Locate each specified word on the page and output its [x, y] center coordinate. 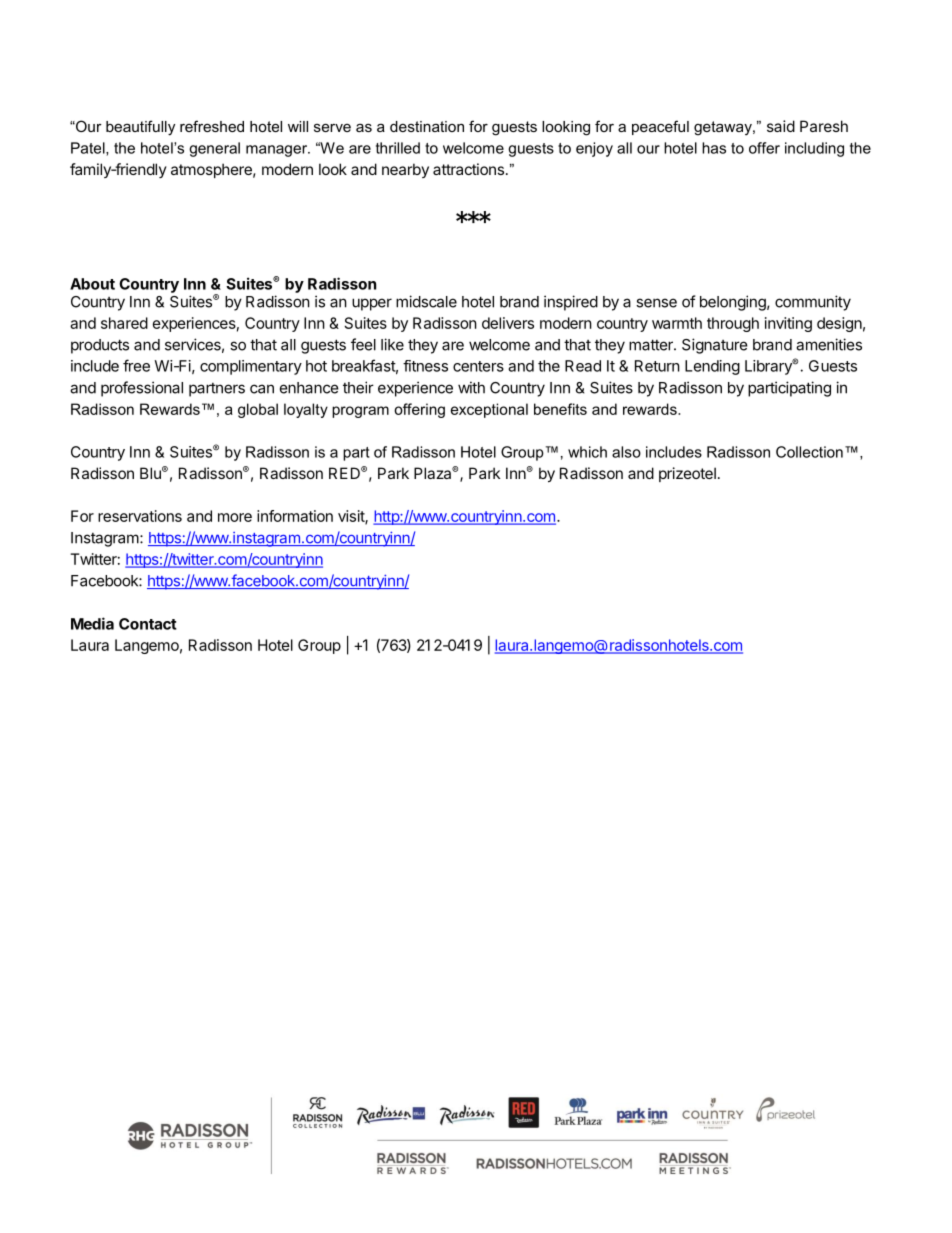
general [214, 149]
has [714, 148]
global [258, 410]
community [813, 303]
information [295, 516]
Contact [148, 624]
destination [427, 126]
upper [372, 304]
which [587, 452]
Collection [809, 452]
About [92, 284]
